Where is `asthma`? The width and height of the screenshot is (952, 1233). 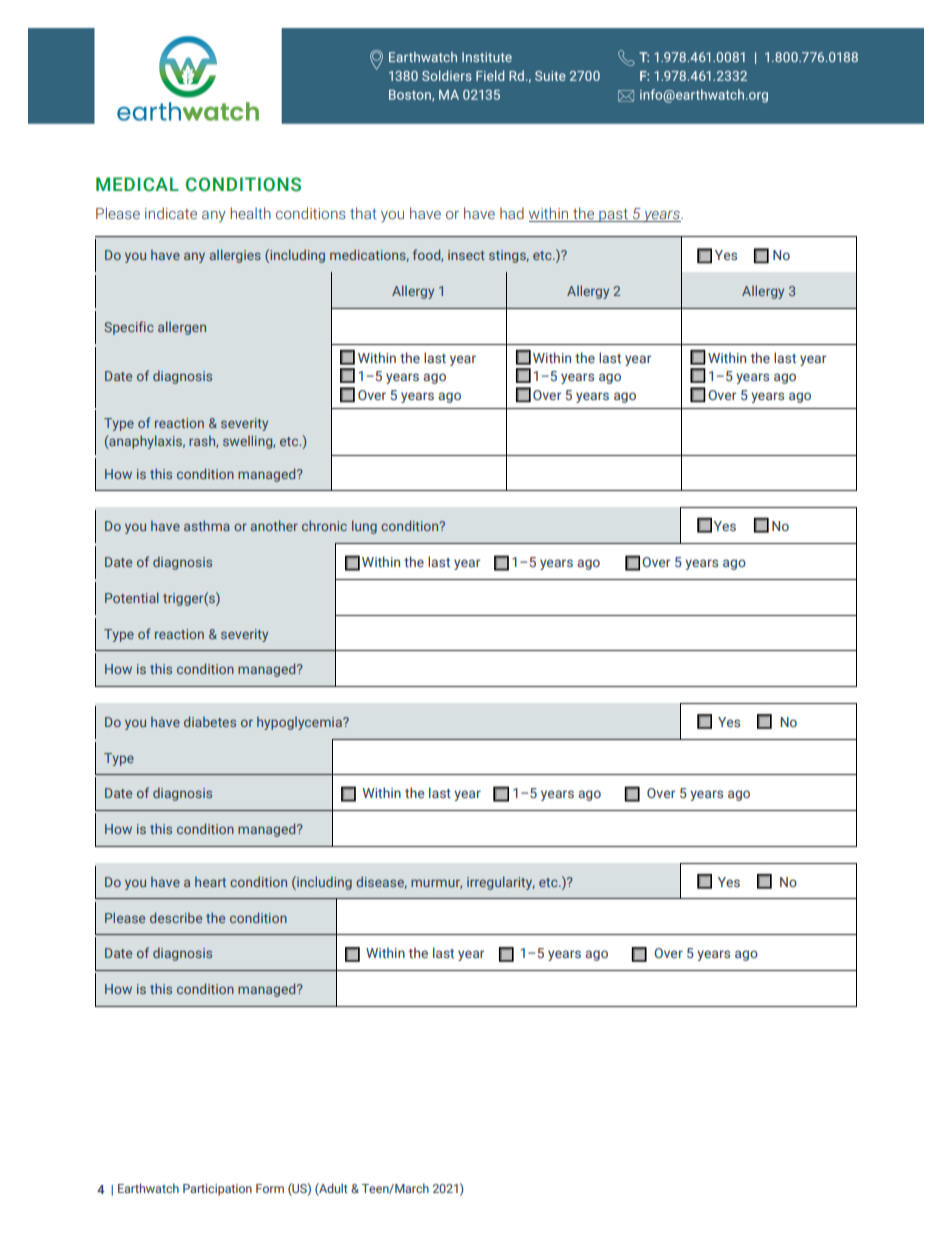
asthma is located at coordinates (207, 525).
